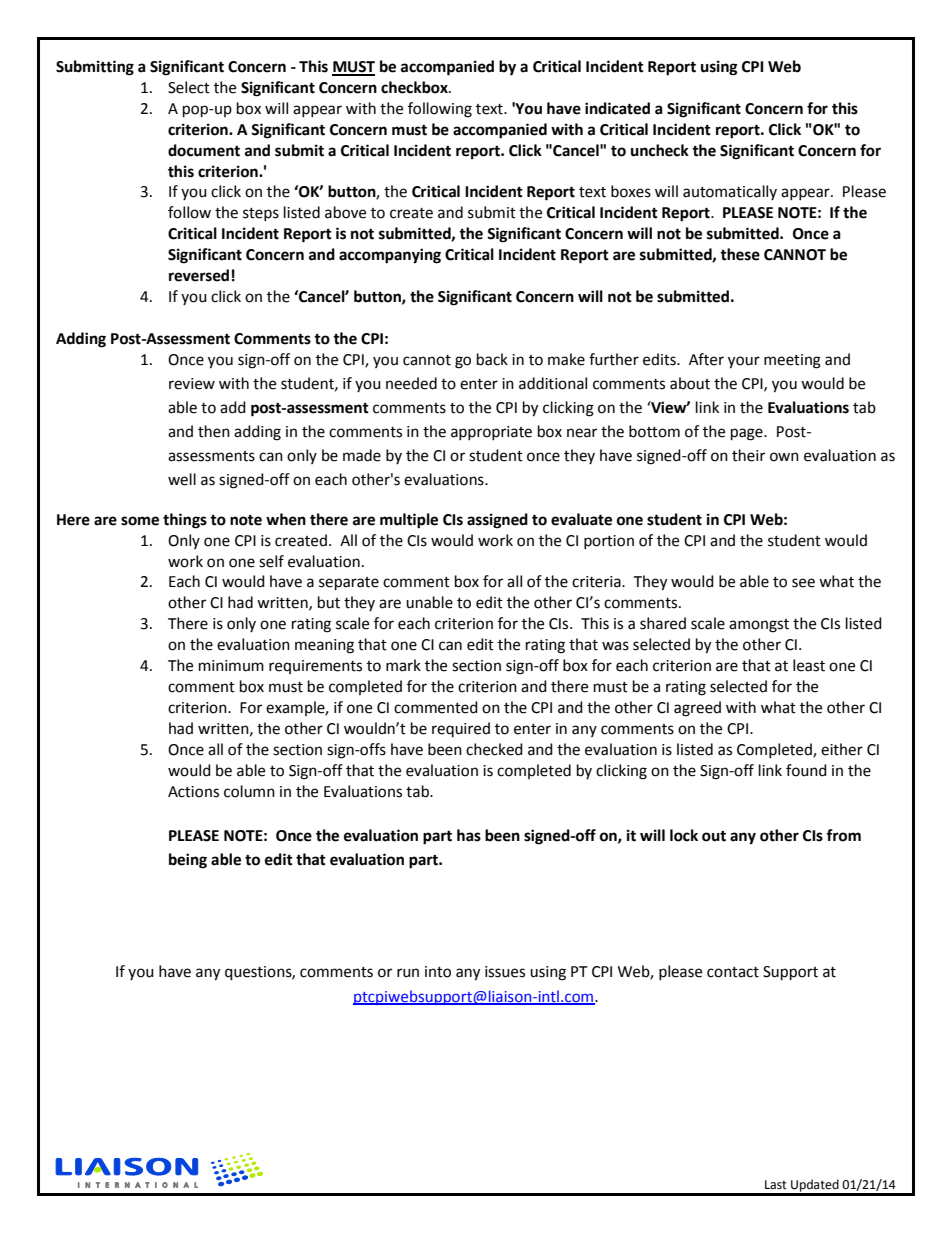  What do you see at coordinates (204, 150) in the page?
I see `document` at bounding box center [204, 150].
